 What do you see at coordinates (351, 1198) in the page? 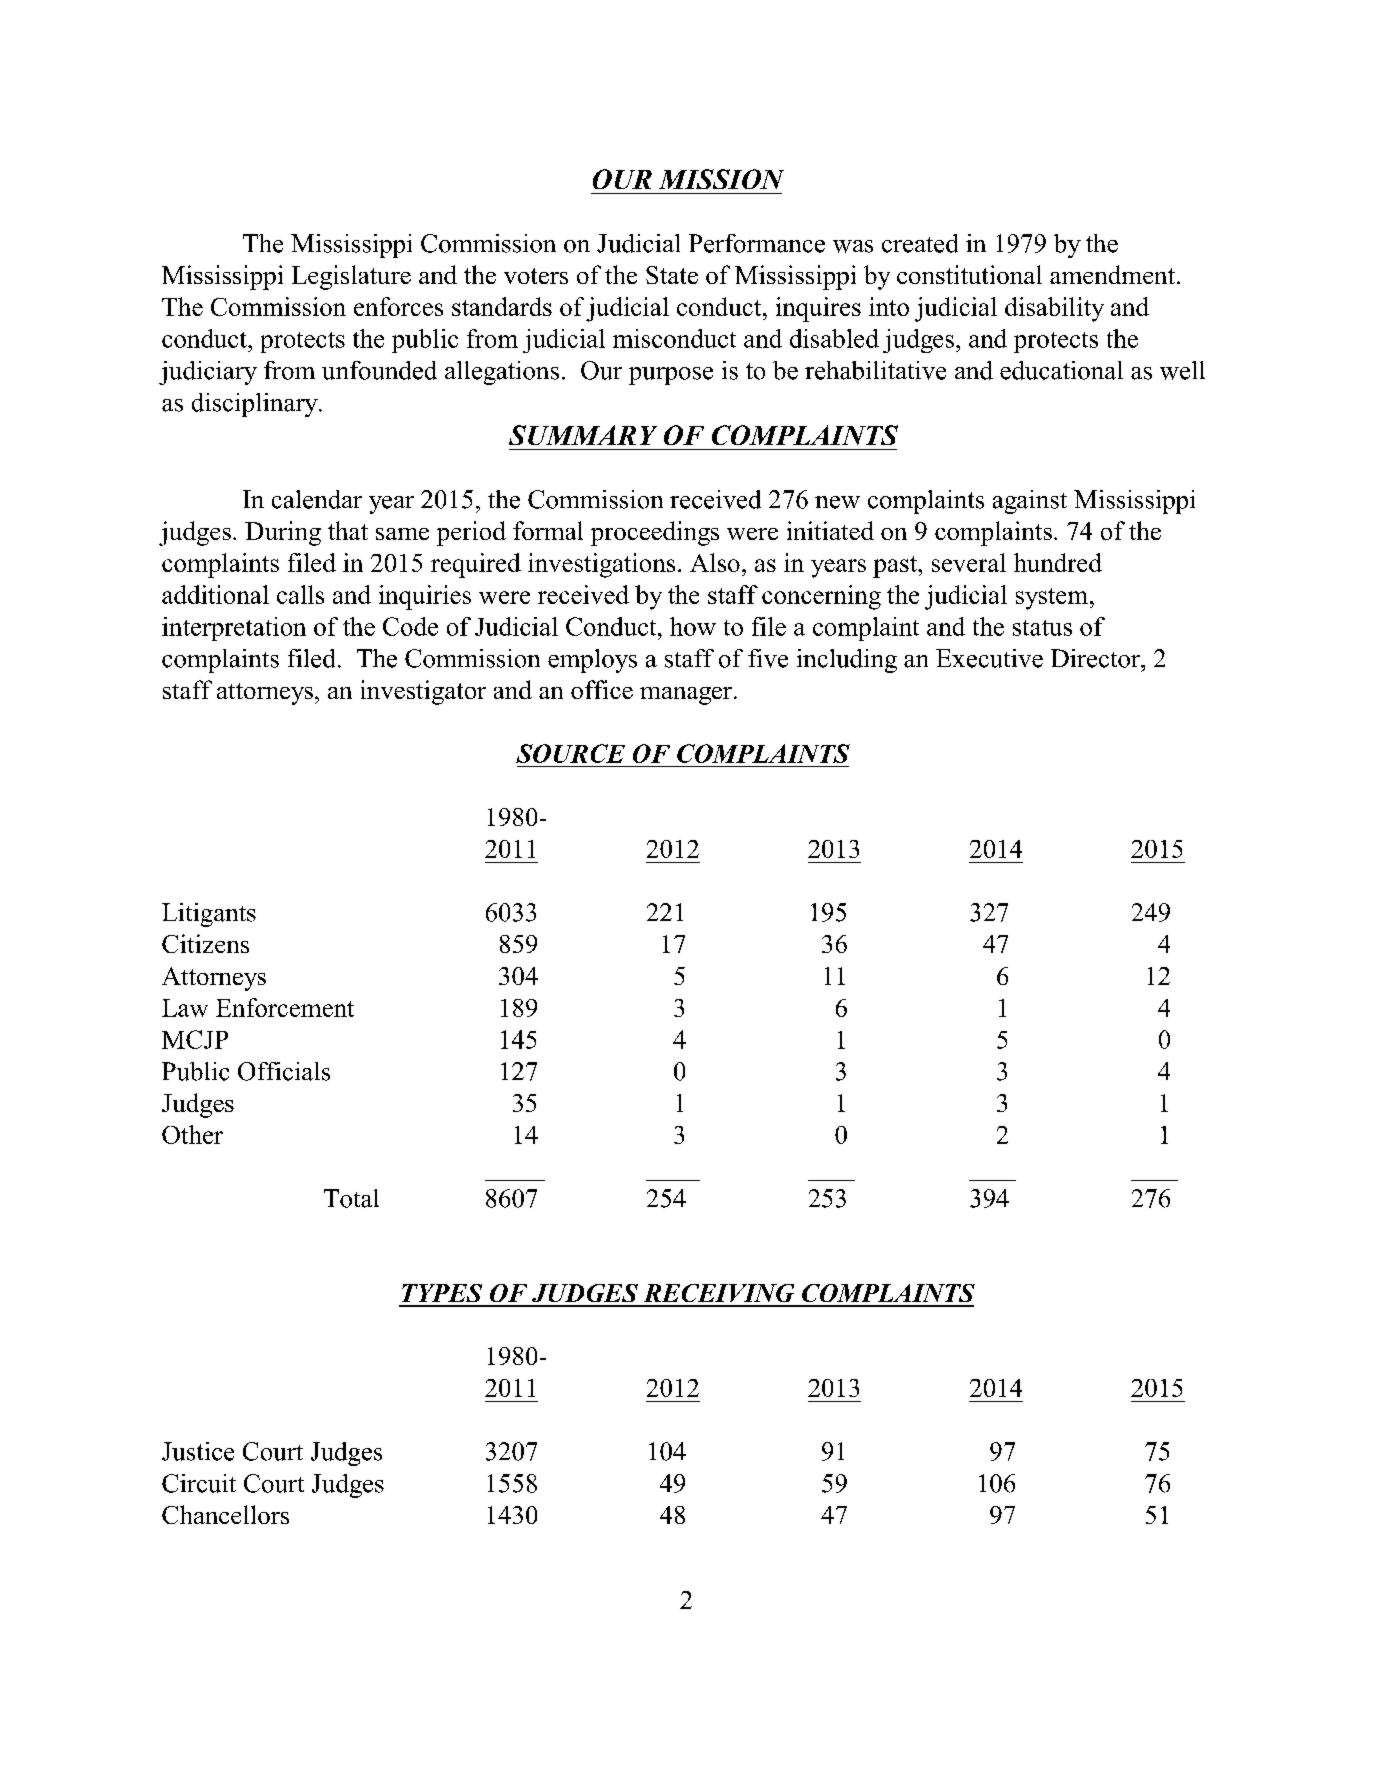
I see `Total` at bounding box center [351, 1198].
